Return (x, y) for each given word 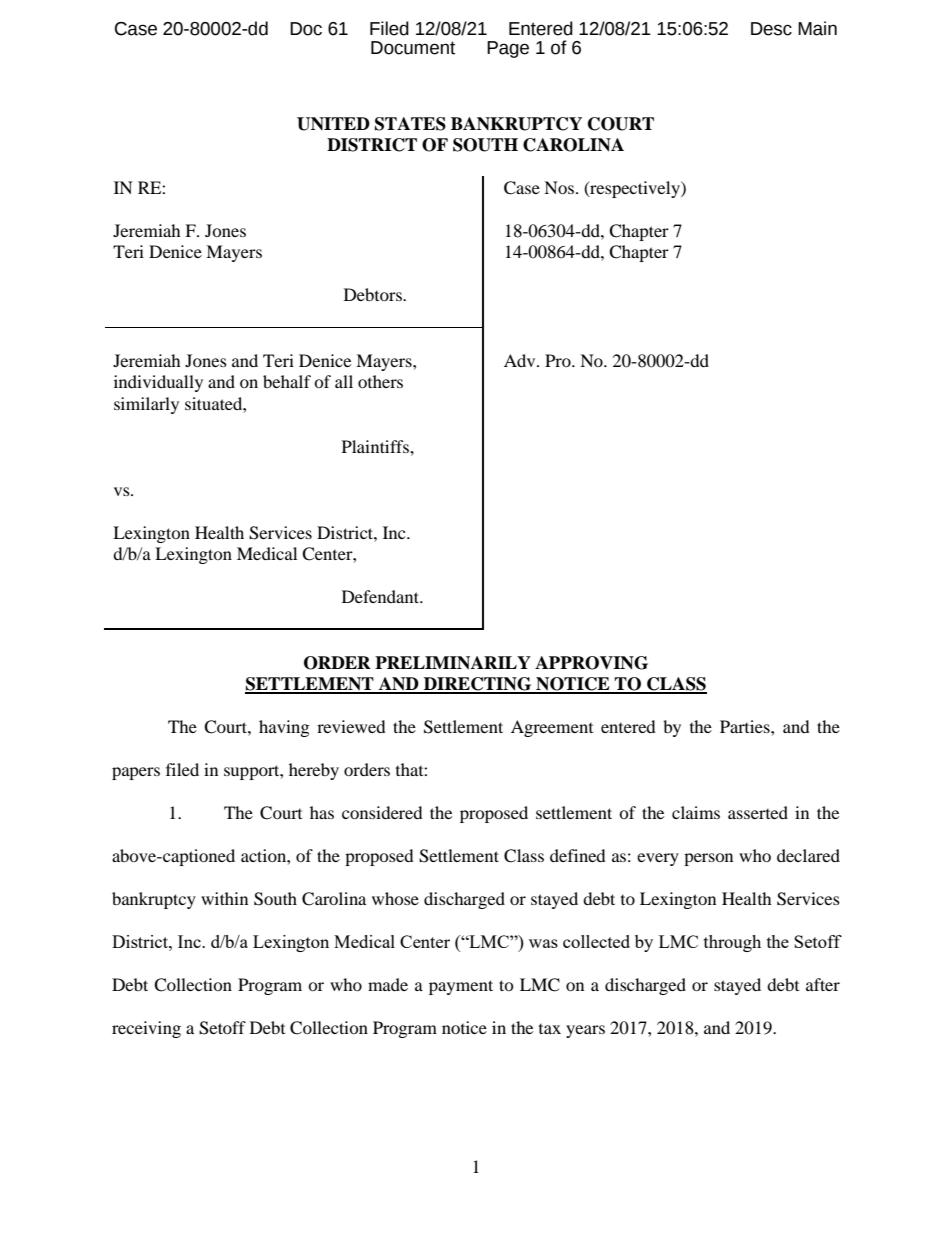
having (284, 728)
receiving (146, 1029)
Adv (521, 360)
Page (508, 49)
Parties (746, 726)
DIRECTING (478, 685)
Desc (771, 29)
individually (158, 383)
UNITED (333, 124)
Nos (559, 187)
